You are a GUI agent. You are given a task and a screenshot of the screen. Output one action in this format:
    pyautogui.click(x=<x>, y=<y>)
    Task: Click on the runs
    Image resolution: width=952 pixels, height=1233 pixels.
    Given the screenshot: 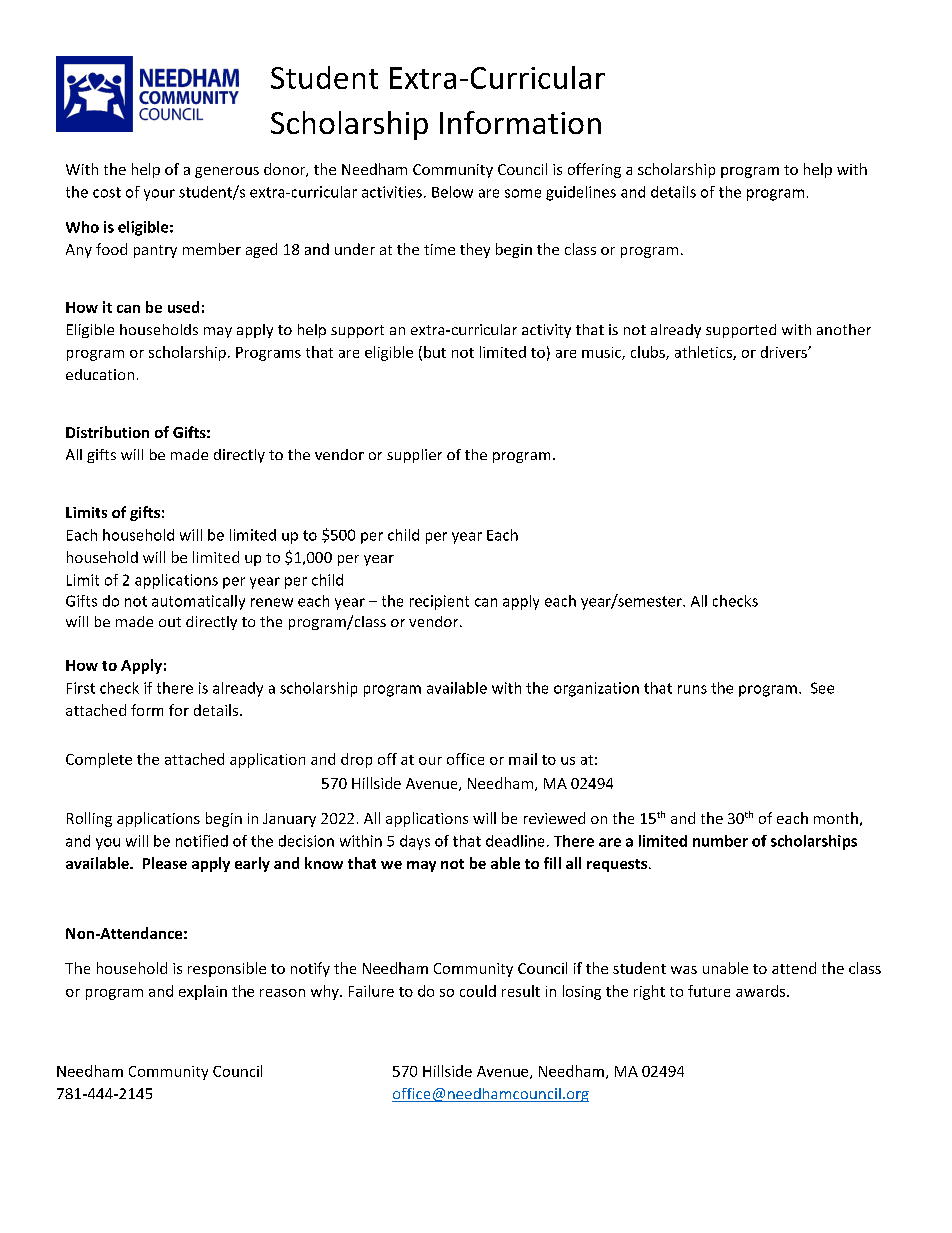 What is the action you would take?
    pyautogui.click(x=692, y=689)
